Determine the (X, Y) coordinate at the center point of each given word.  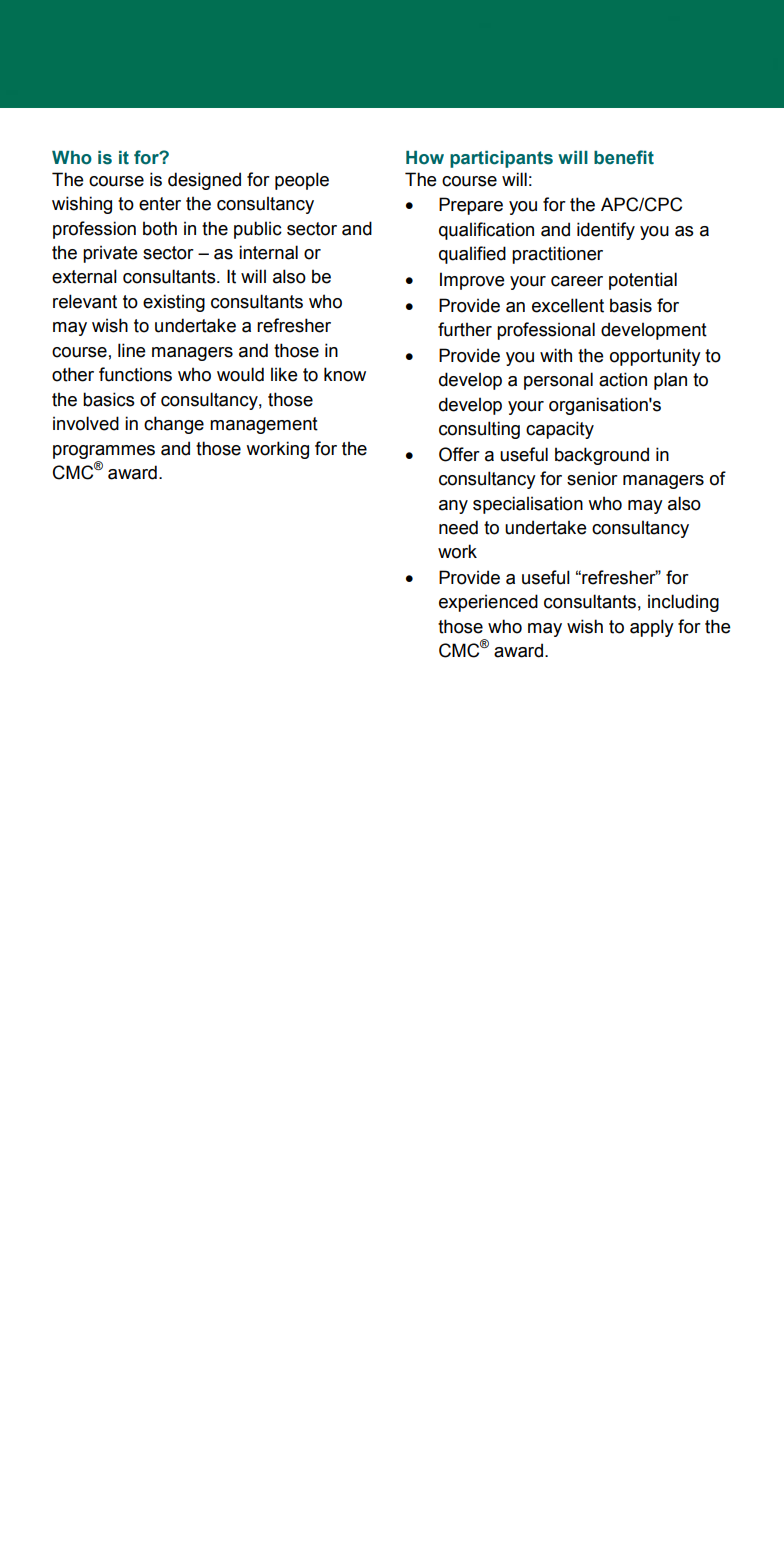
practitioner (557, 255)
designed (204, 181)
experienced (488, 603)
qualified (472, 255)
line (132, 350)
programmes (104, 452)
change (174, 425)
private (110, 254)
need (458, 527)
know (345, 374)
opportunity (655, 357)
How (425, 158)
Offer (459, 454)
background (602, 456)
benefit (624, 157)
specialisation (528, 505)
